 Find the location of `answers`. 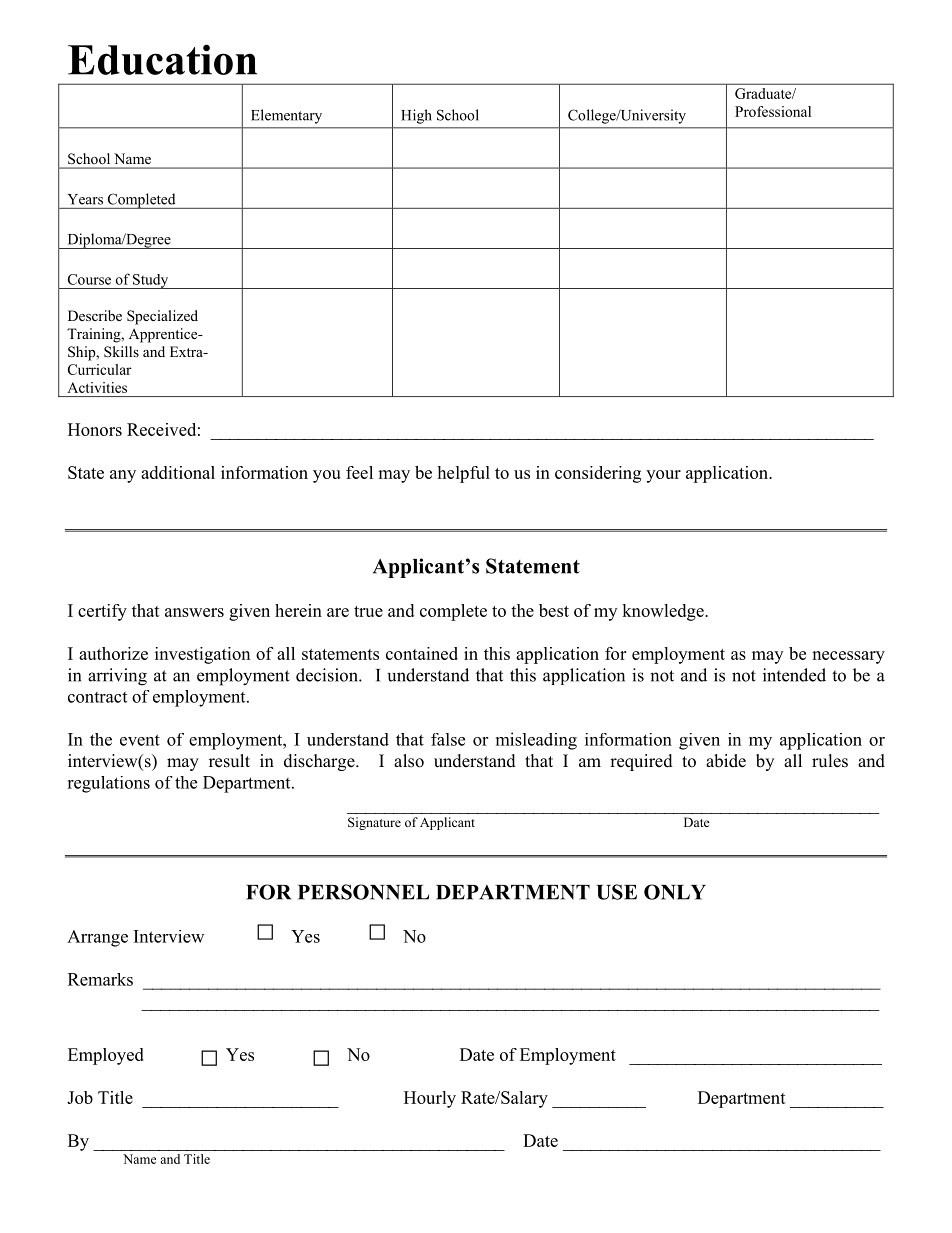

answers is located at coordinates (194, 612).
